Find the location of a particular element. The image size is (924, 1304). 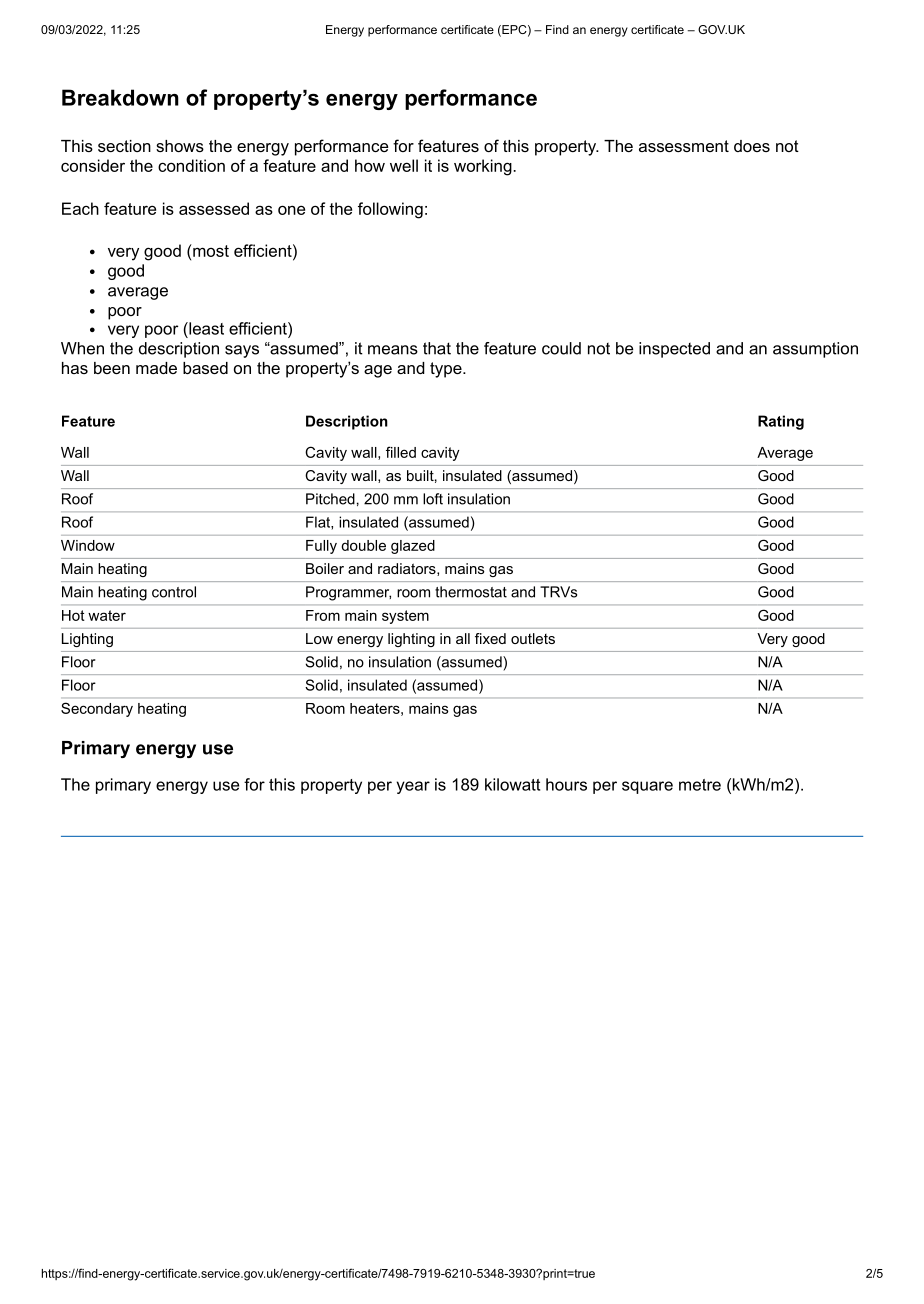

Secondary is located at coordinates (97, 709).
